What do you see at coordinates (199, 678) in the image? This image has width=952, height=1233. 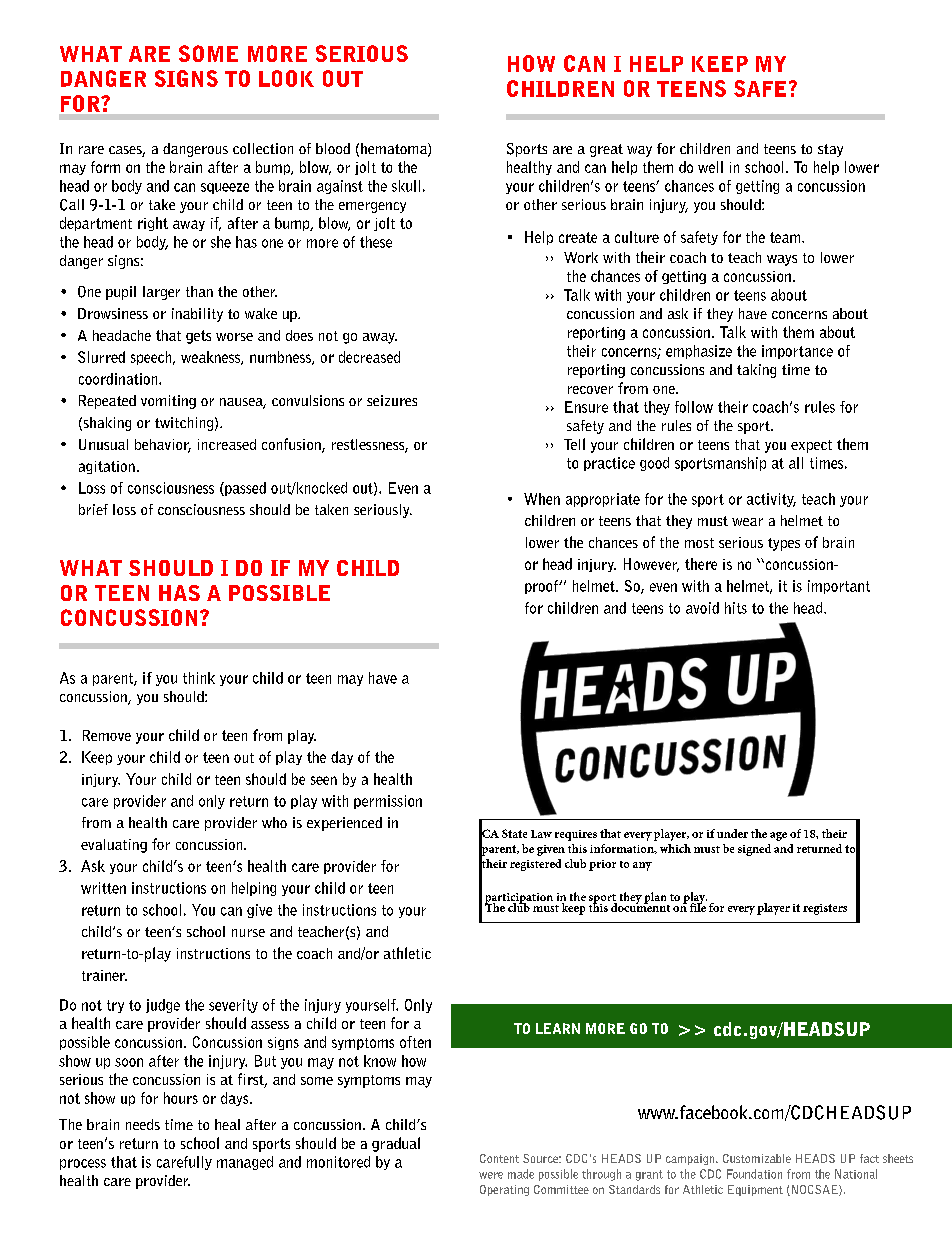 I see `think` at bounding box center [199, 678].
